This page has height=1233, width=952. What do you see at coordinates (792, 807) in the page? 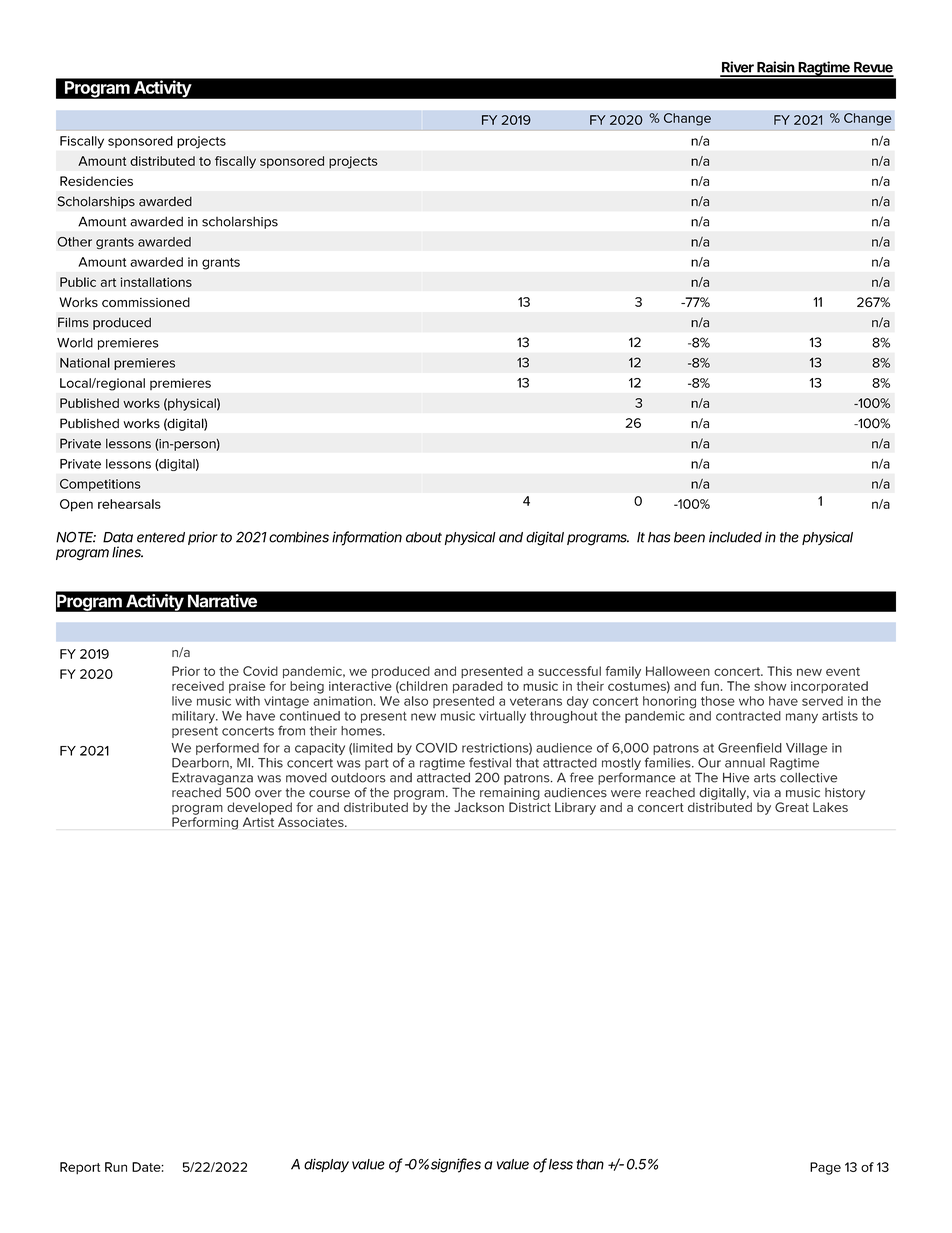
I see `Great` at bounding box center [792, 807].
